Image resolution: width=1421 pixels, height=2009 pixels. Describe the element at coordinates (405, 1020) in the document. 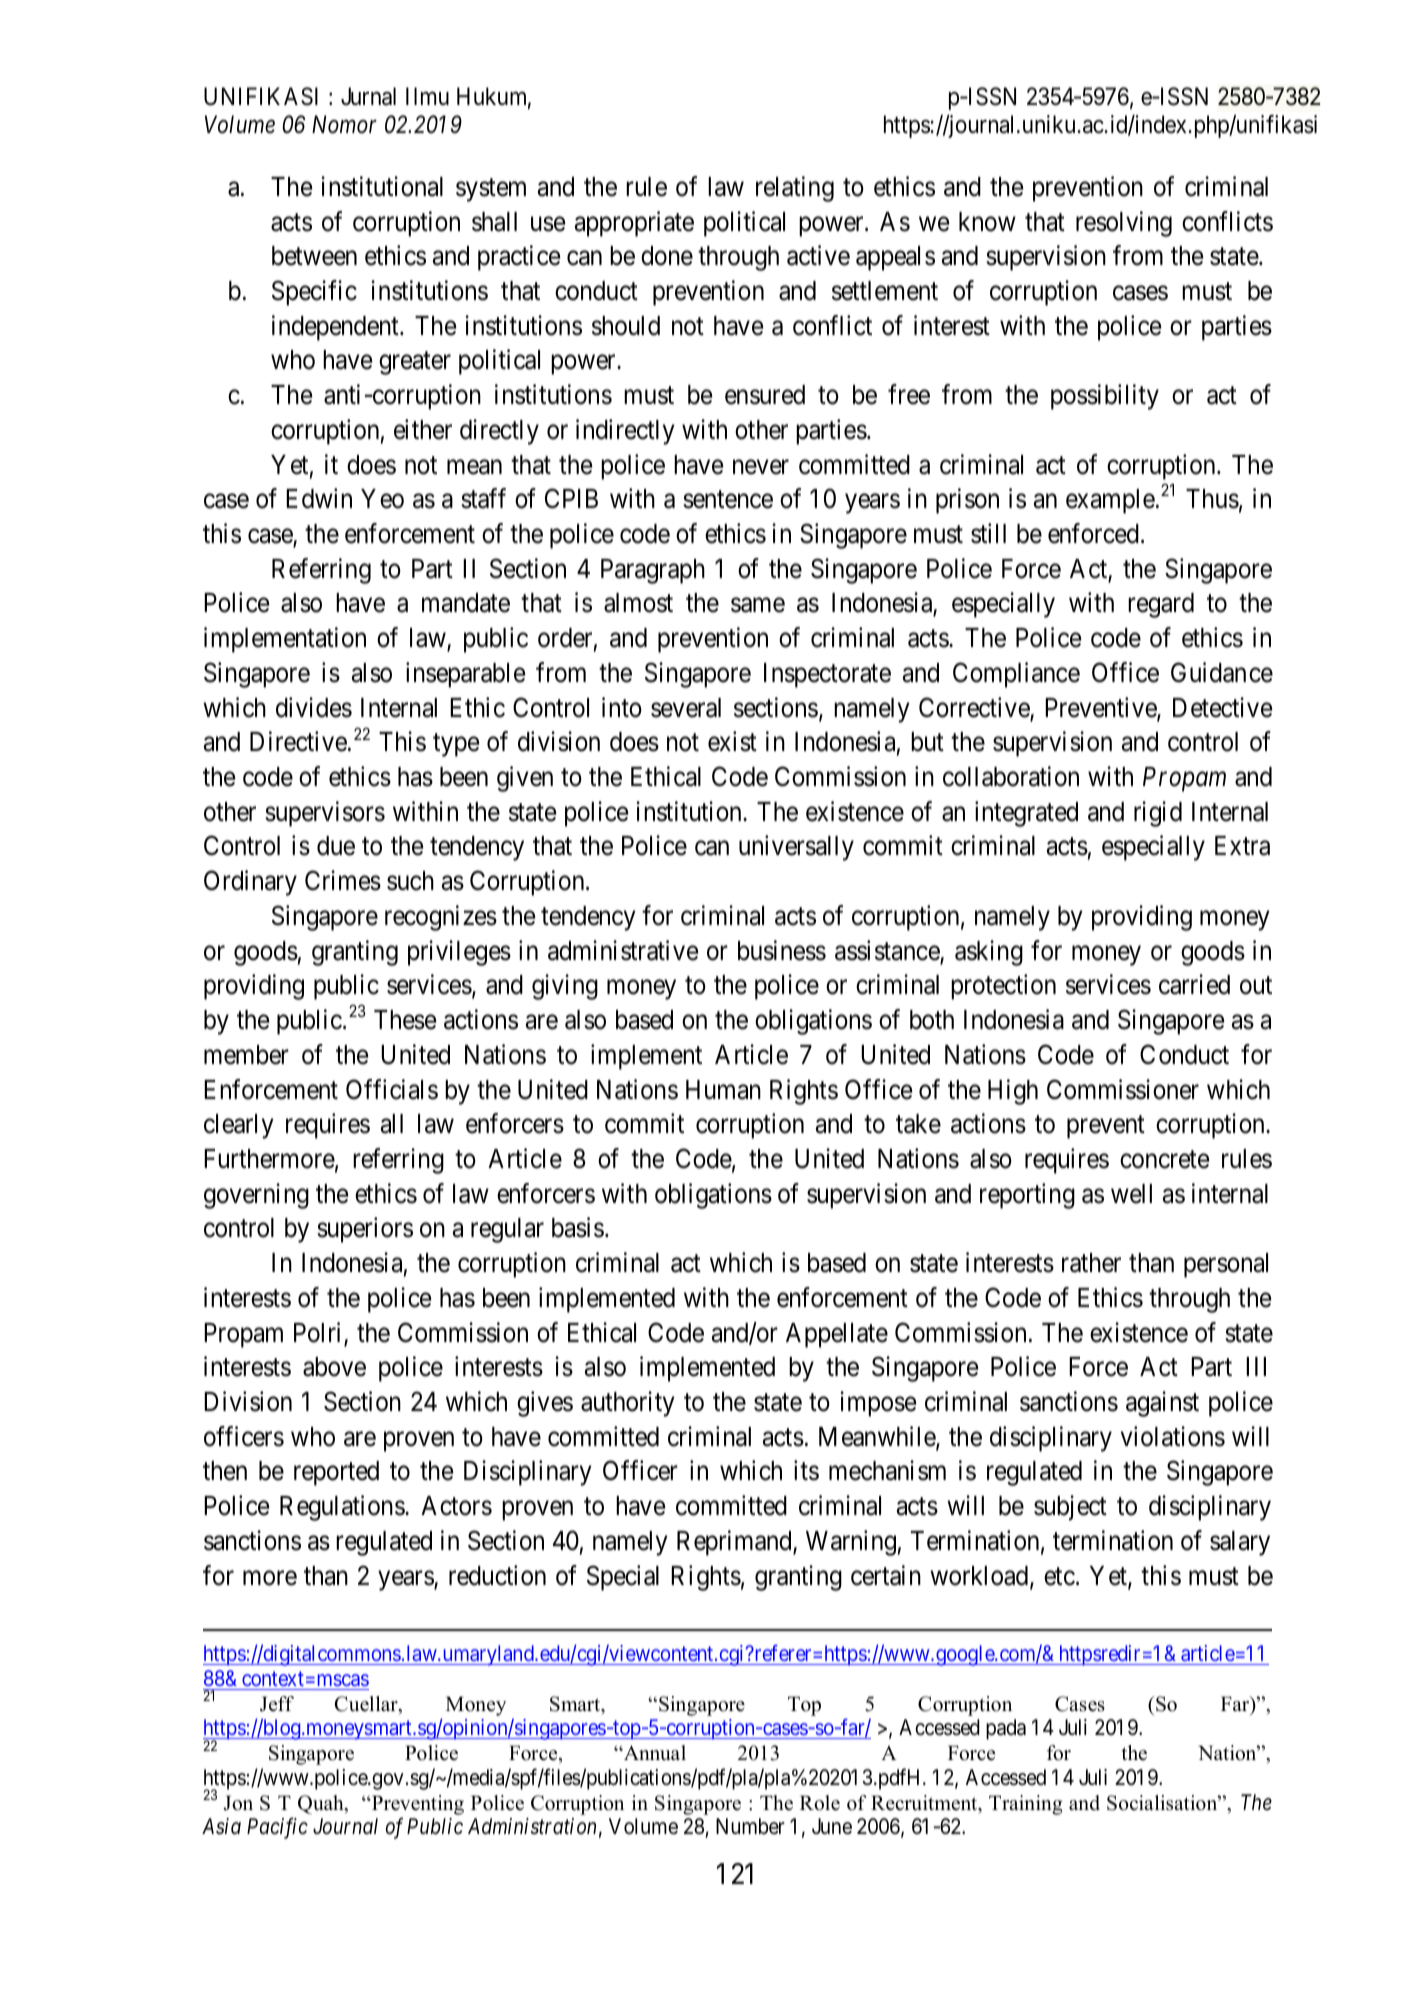

I see `These` at that location.
